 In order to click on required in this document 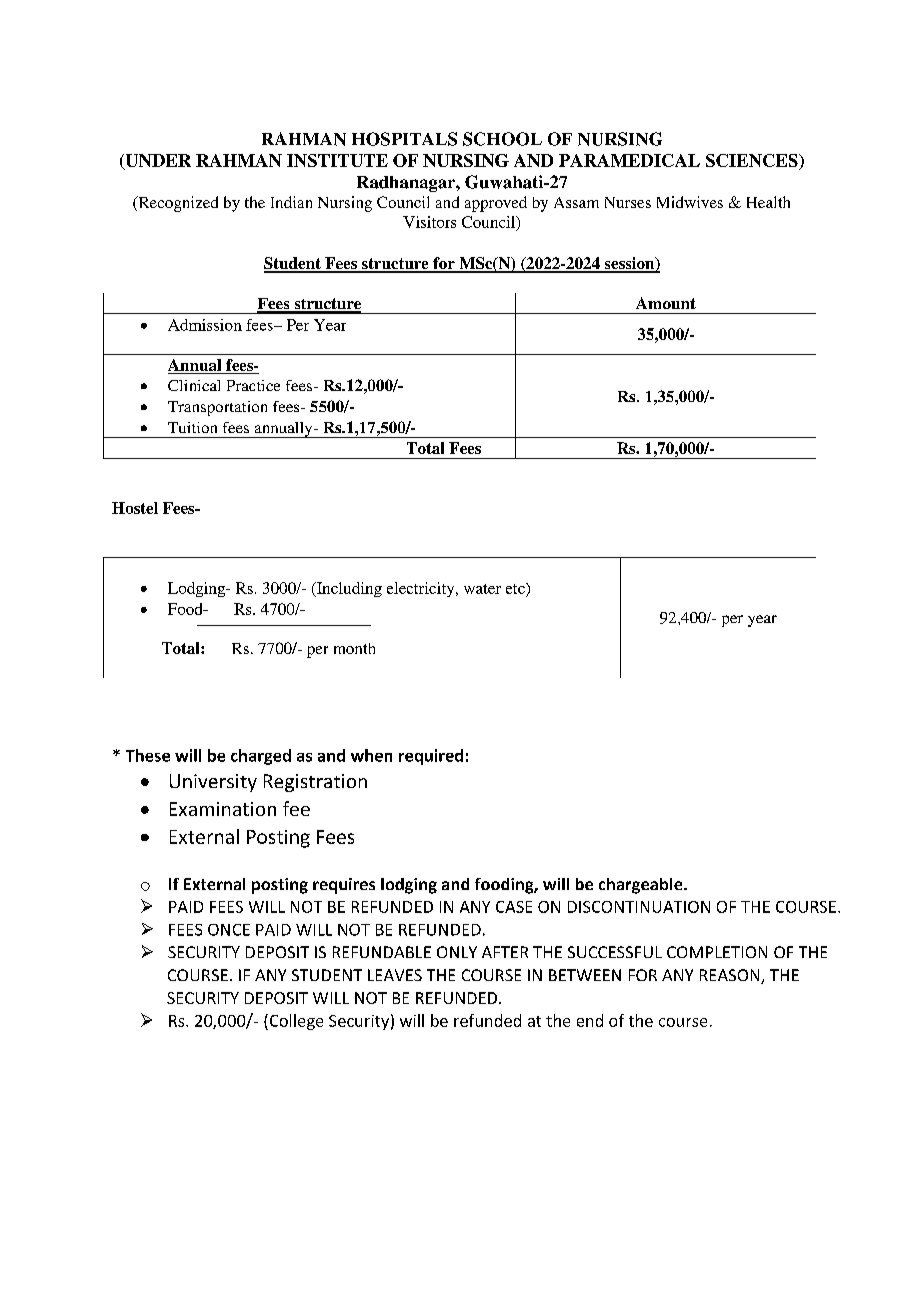, I will do `click(431, 757)`.
